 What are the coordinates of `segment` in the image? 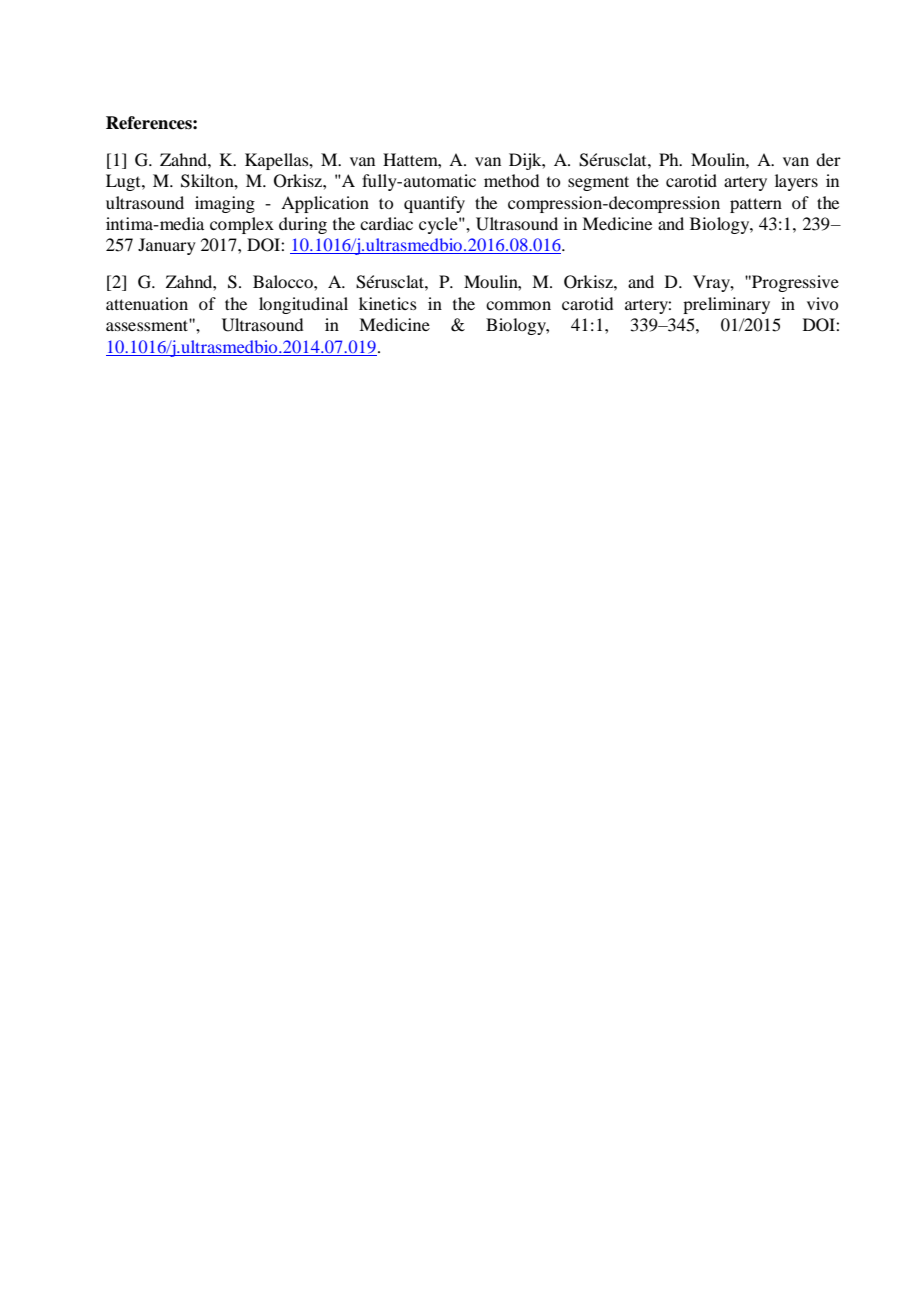 It's located at (598, 183).
